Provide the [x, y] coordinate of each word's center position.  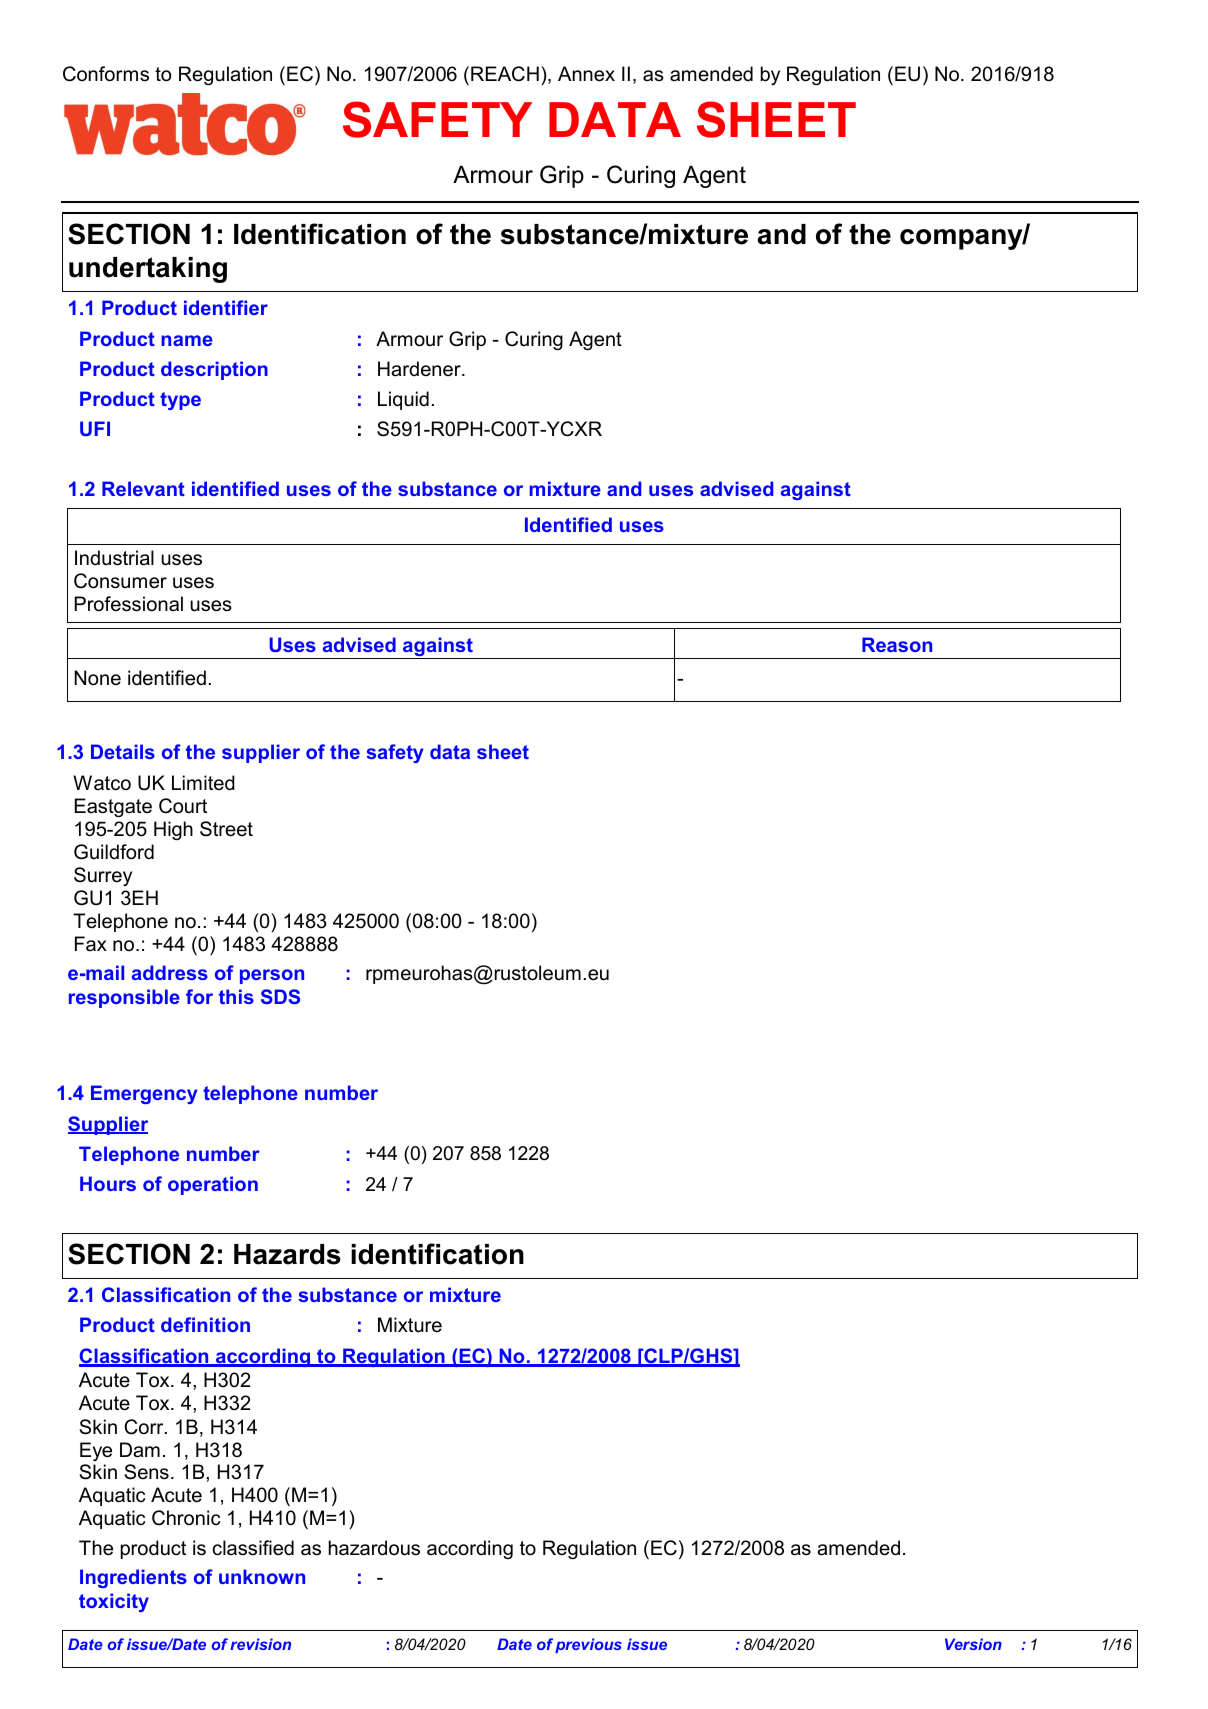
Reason [897, 644]
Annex [586, 74]
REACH [505, 74]
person [272, 976]
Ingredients [133, 1578]
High [173, 830]
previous [588, 1645]
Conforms [106, 74]
